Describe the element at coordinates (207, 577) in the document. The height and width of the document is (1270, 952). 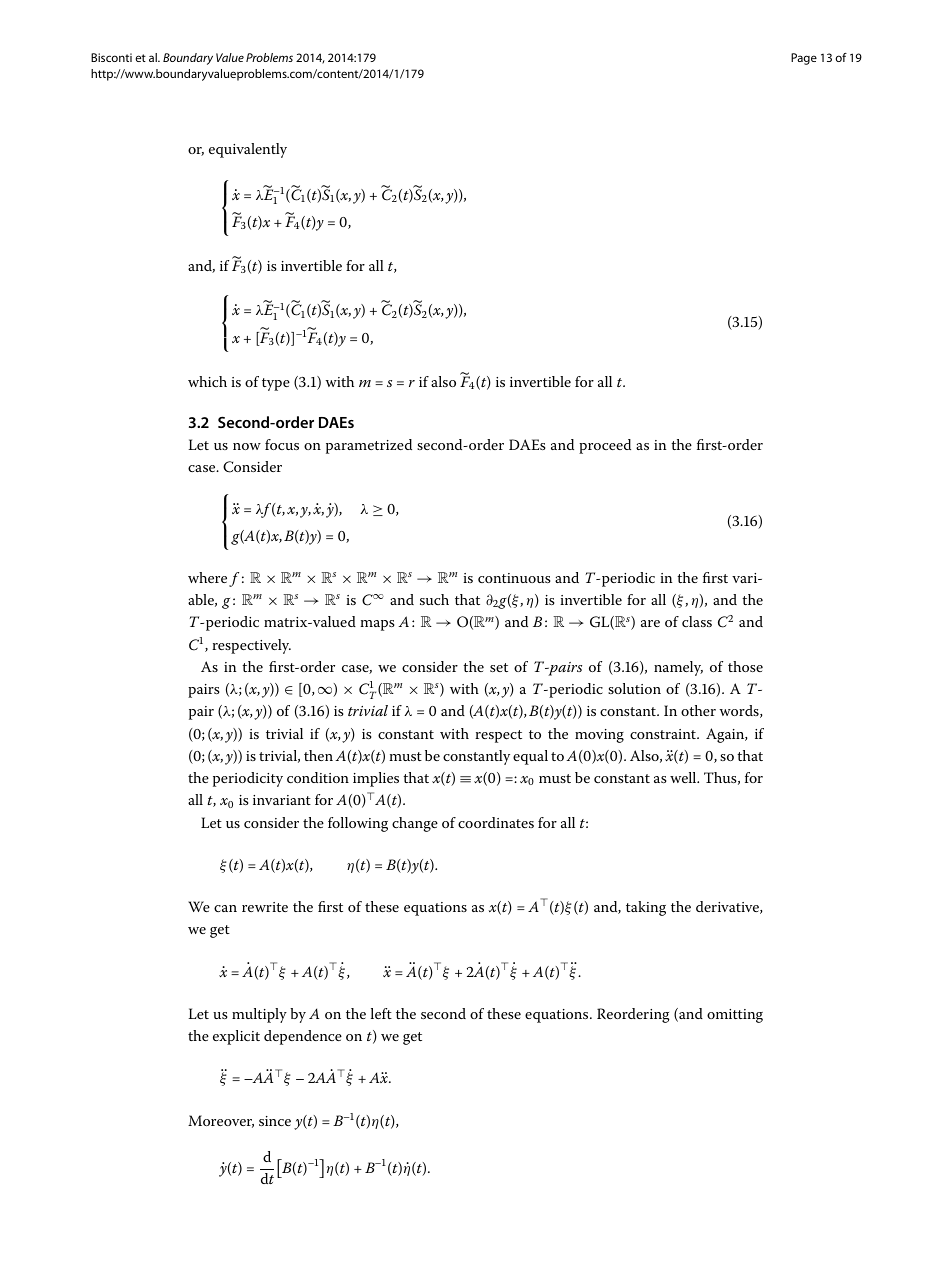
I see `where` at that location.
